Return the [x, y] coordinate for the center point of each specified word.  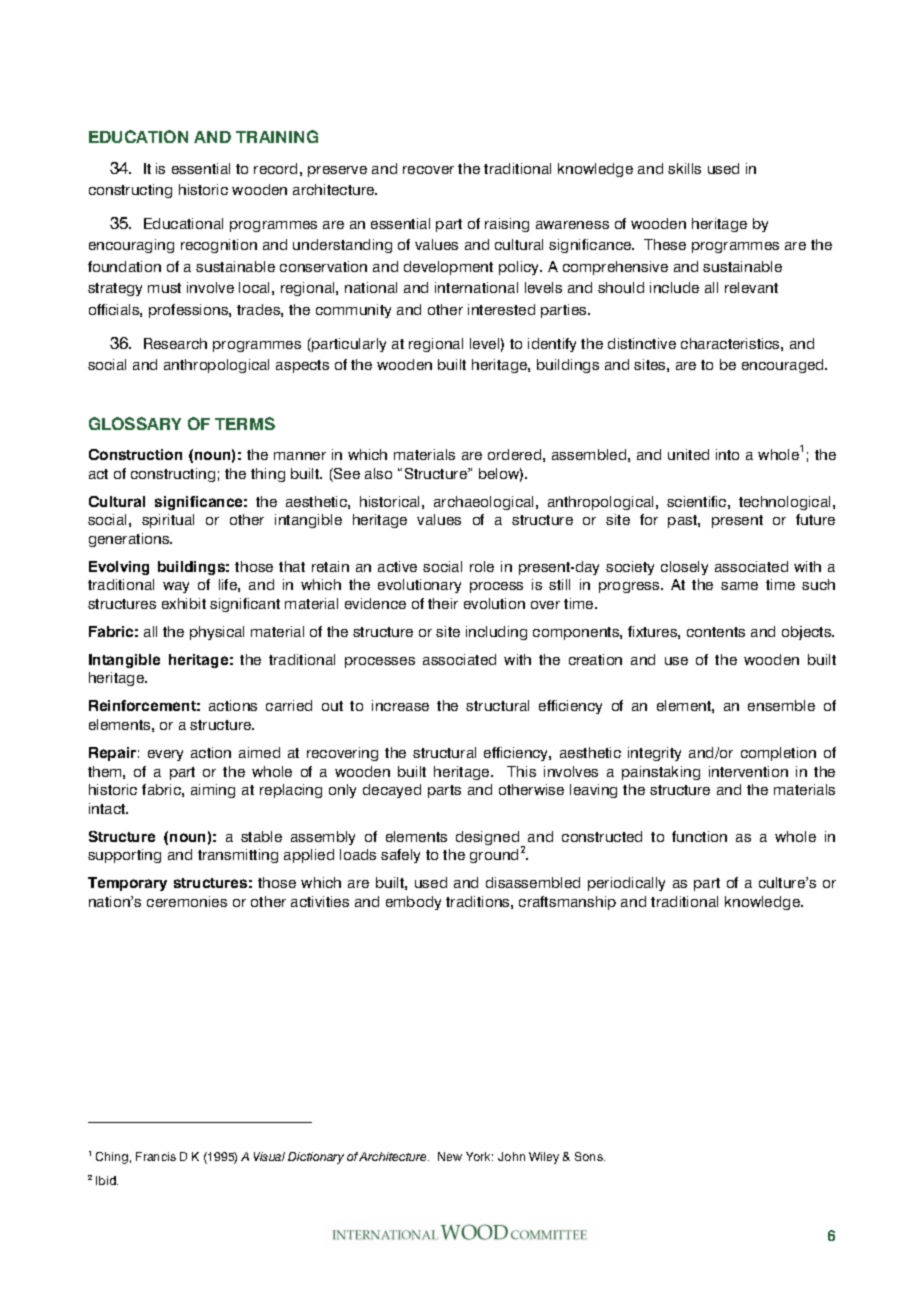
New [450, 1156]
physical [217, 633]
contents [716, 632]
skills [684, 168]
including [496, 633]
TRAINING [277, 136]
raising [507, 225]
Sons [590, 1156]
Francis [156, 1156]
